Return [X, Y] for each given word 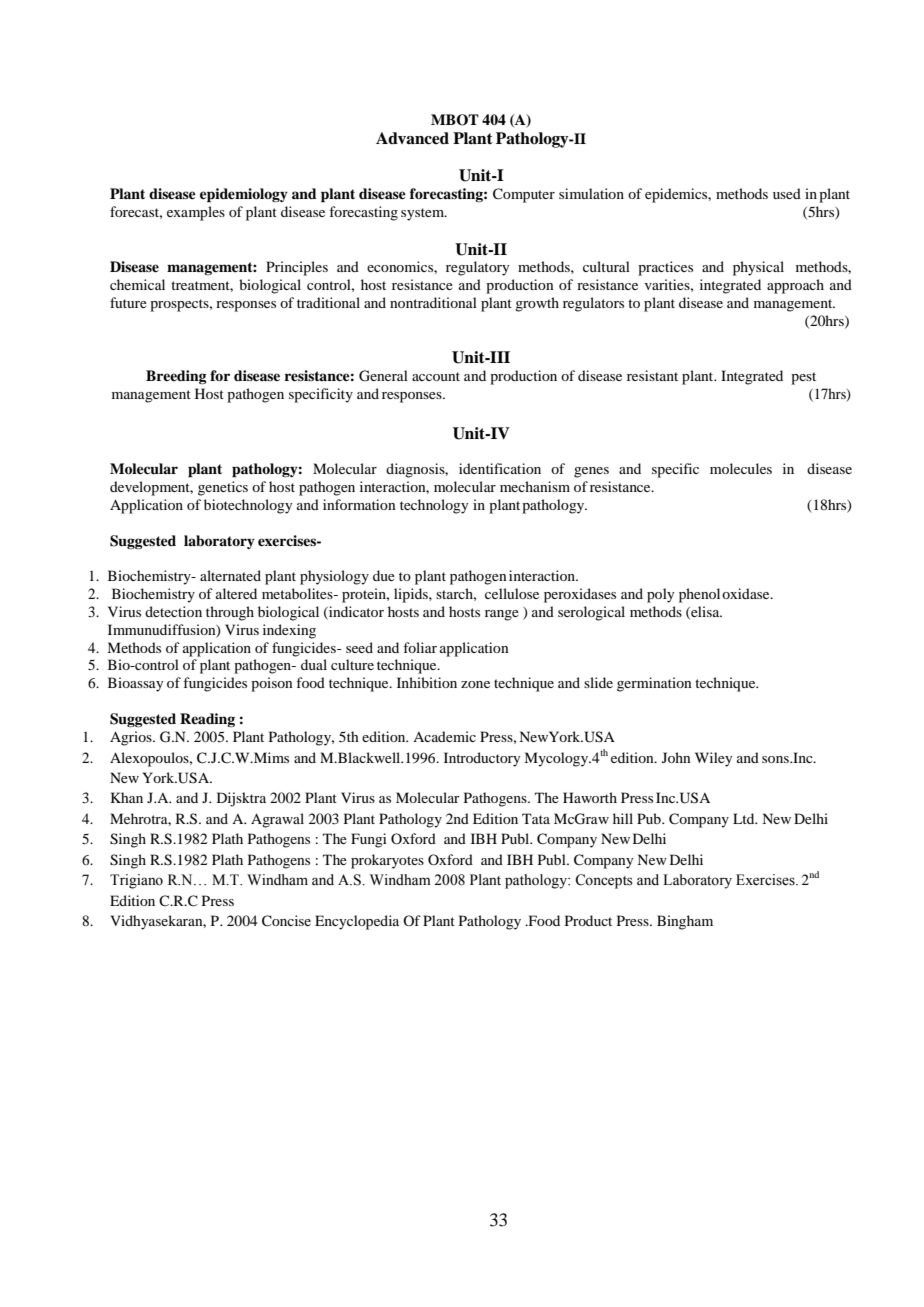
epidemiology [244, 195]
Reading [207, 720]
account [436, 376]
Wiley [713, 759]
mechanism [535, 486]
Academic [444, 736]
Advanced [412, 138]
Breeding [176, 377]
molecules [741, 468]
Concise [286, 921]
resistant [652, 375]
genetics [223, 488]
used [787, 193]
